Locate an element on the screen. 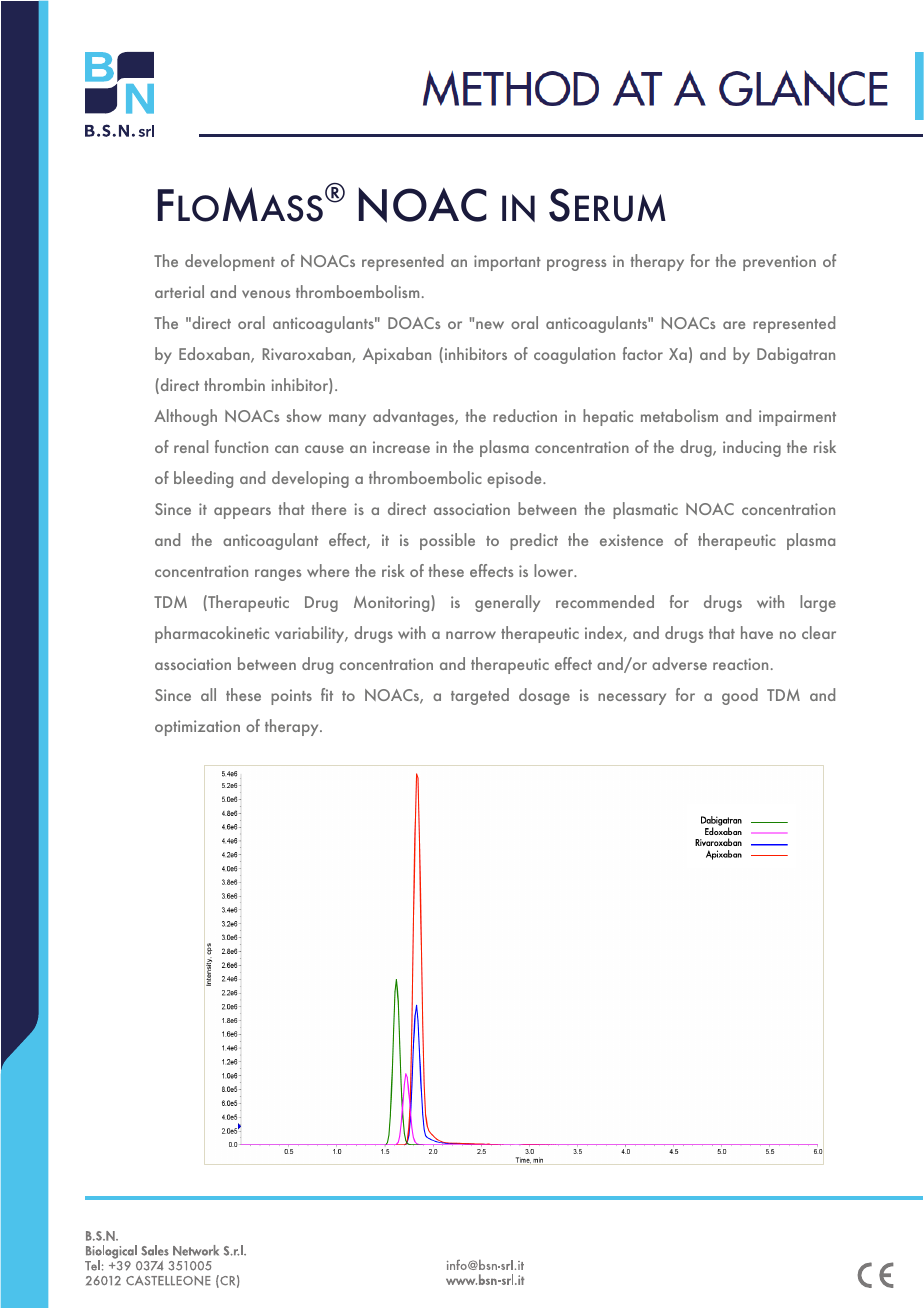 The image size is (924, 1308). development is located at coordinates (230, 262).
